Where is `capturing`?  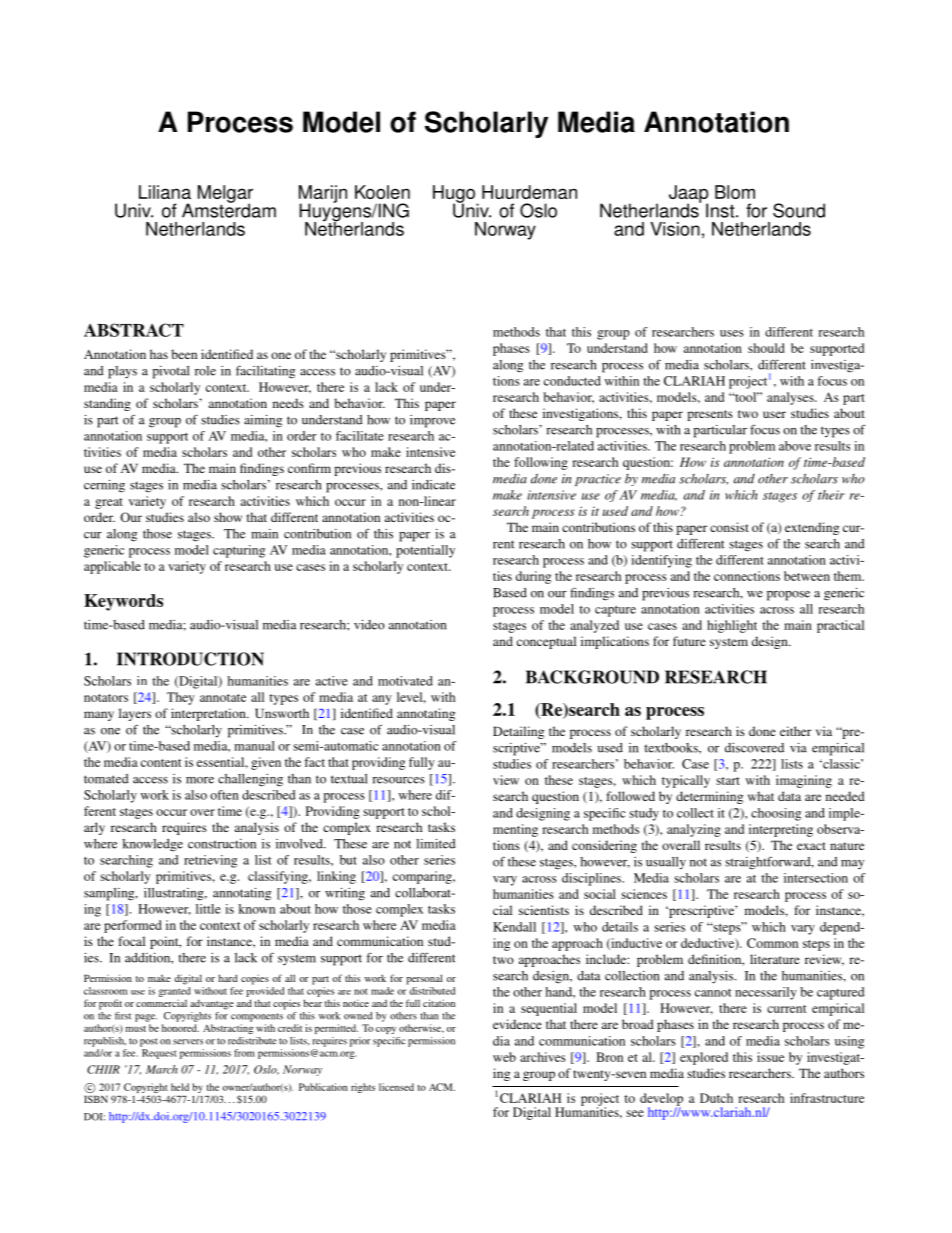
capturing is located at coordinates (239, 551).
